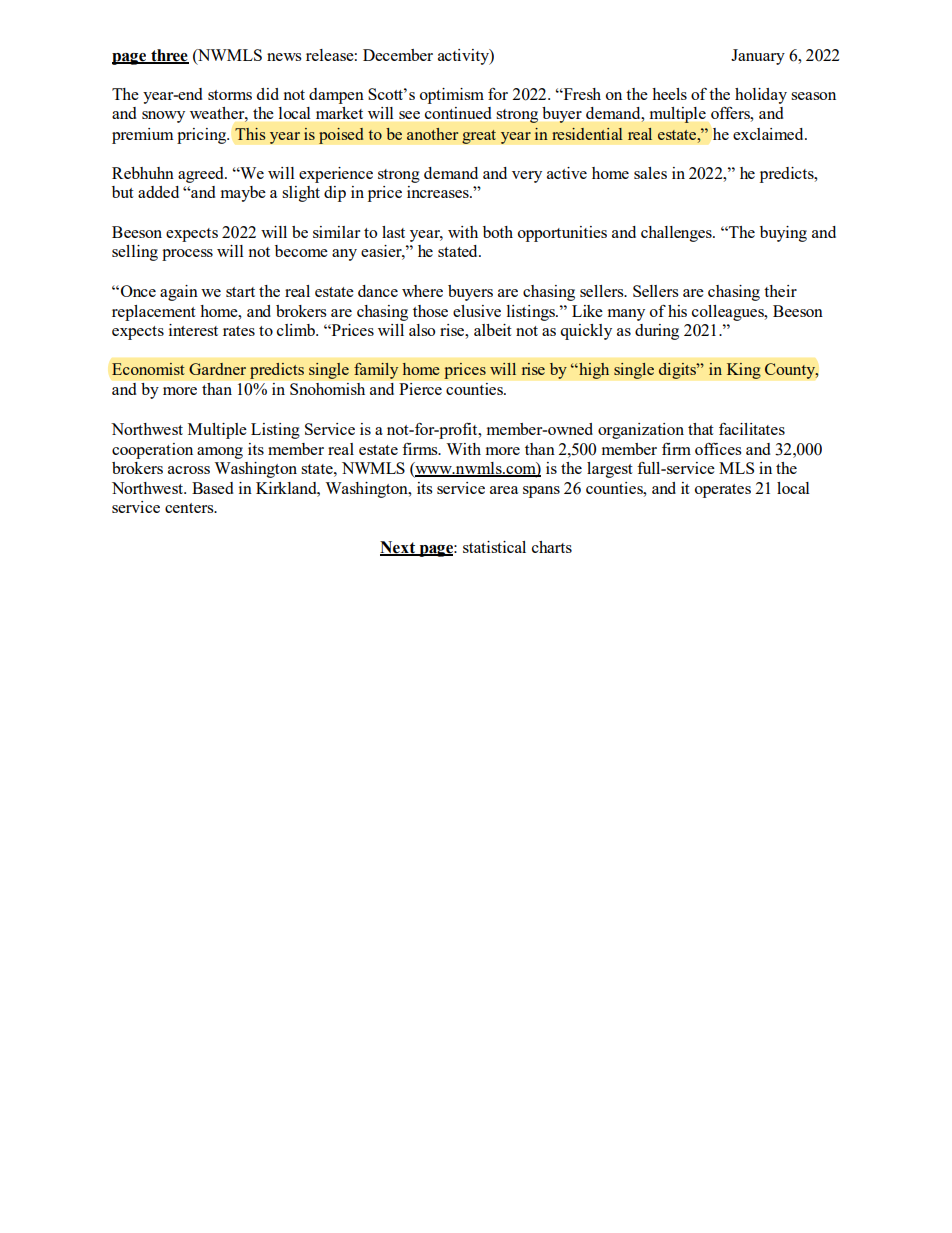  I want to click on centers, so click(190, 508).
